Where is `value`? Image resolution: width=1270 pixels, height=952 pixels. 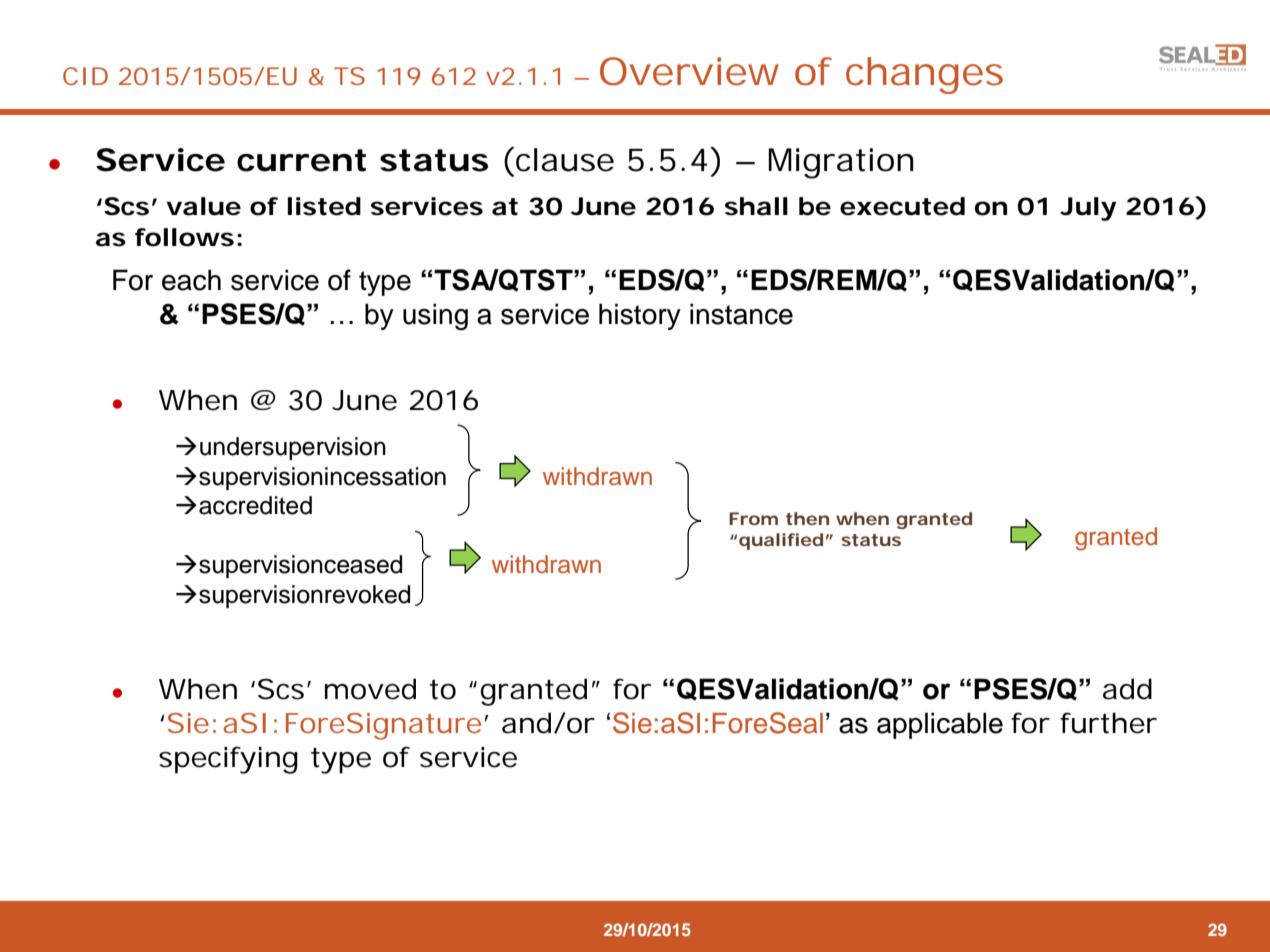
value is located at coordinates (203, 206).
